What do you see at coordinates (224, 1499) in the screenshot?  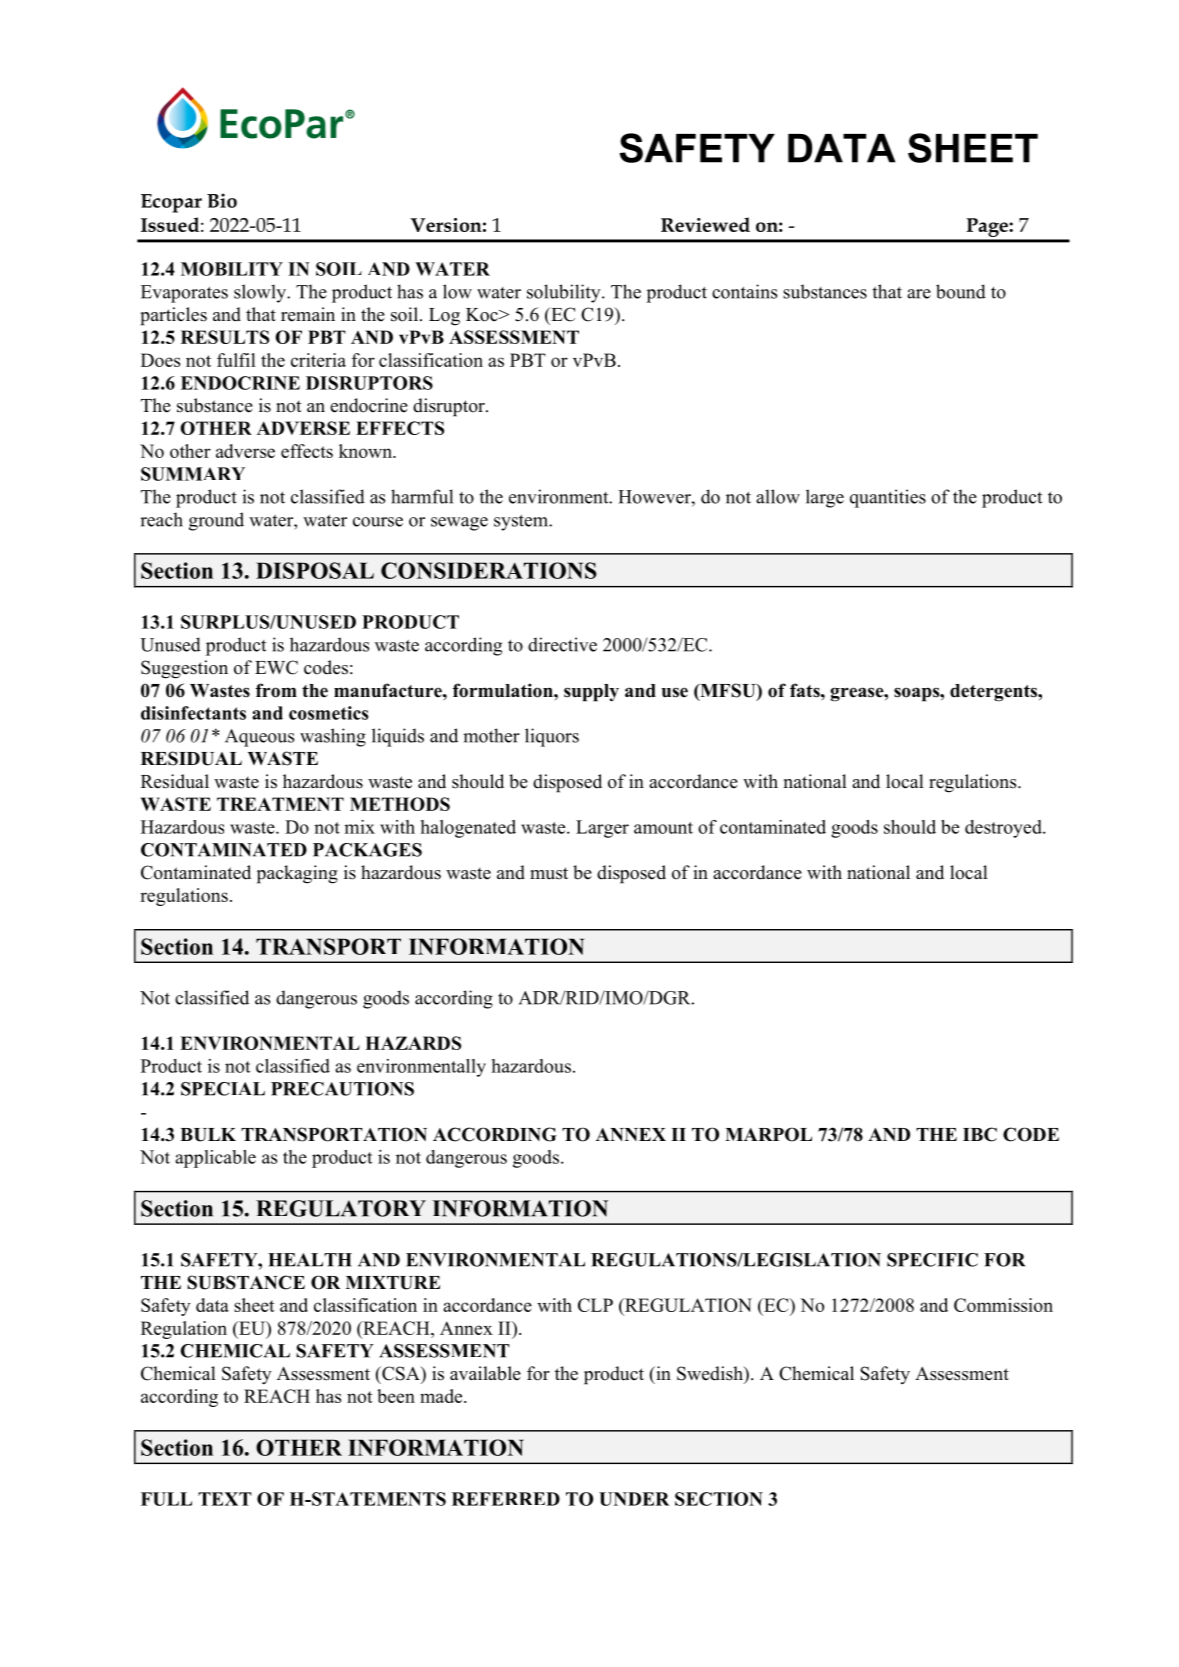 I see `TEXT` at bounding box center [224, 1499].
